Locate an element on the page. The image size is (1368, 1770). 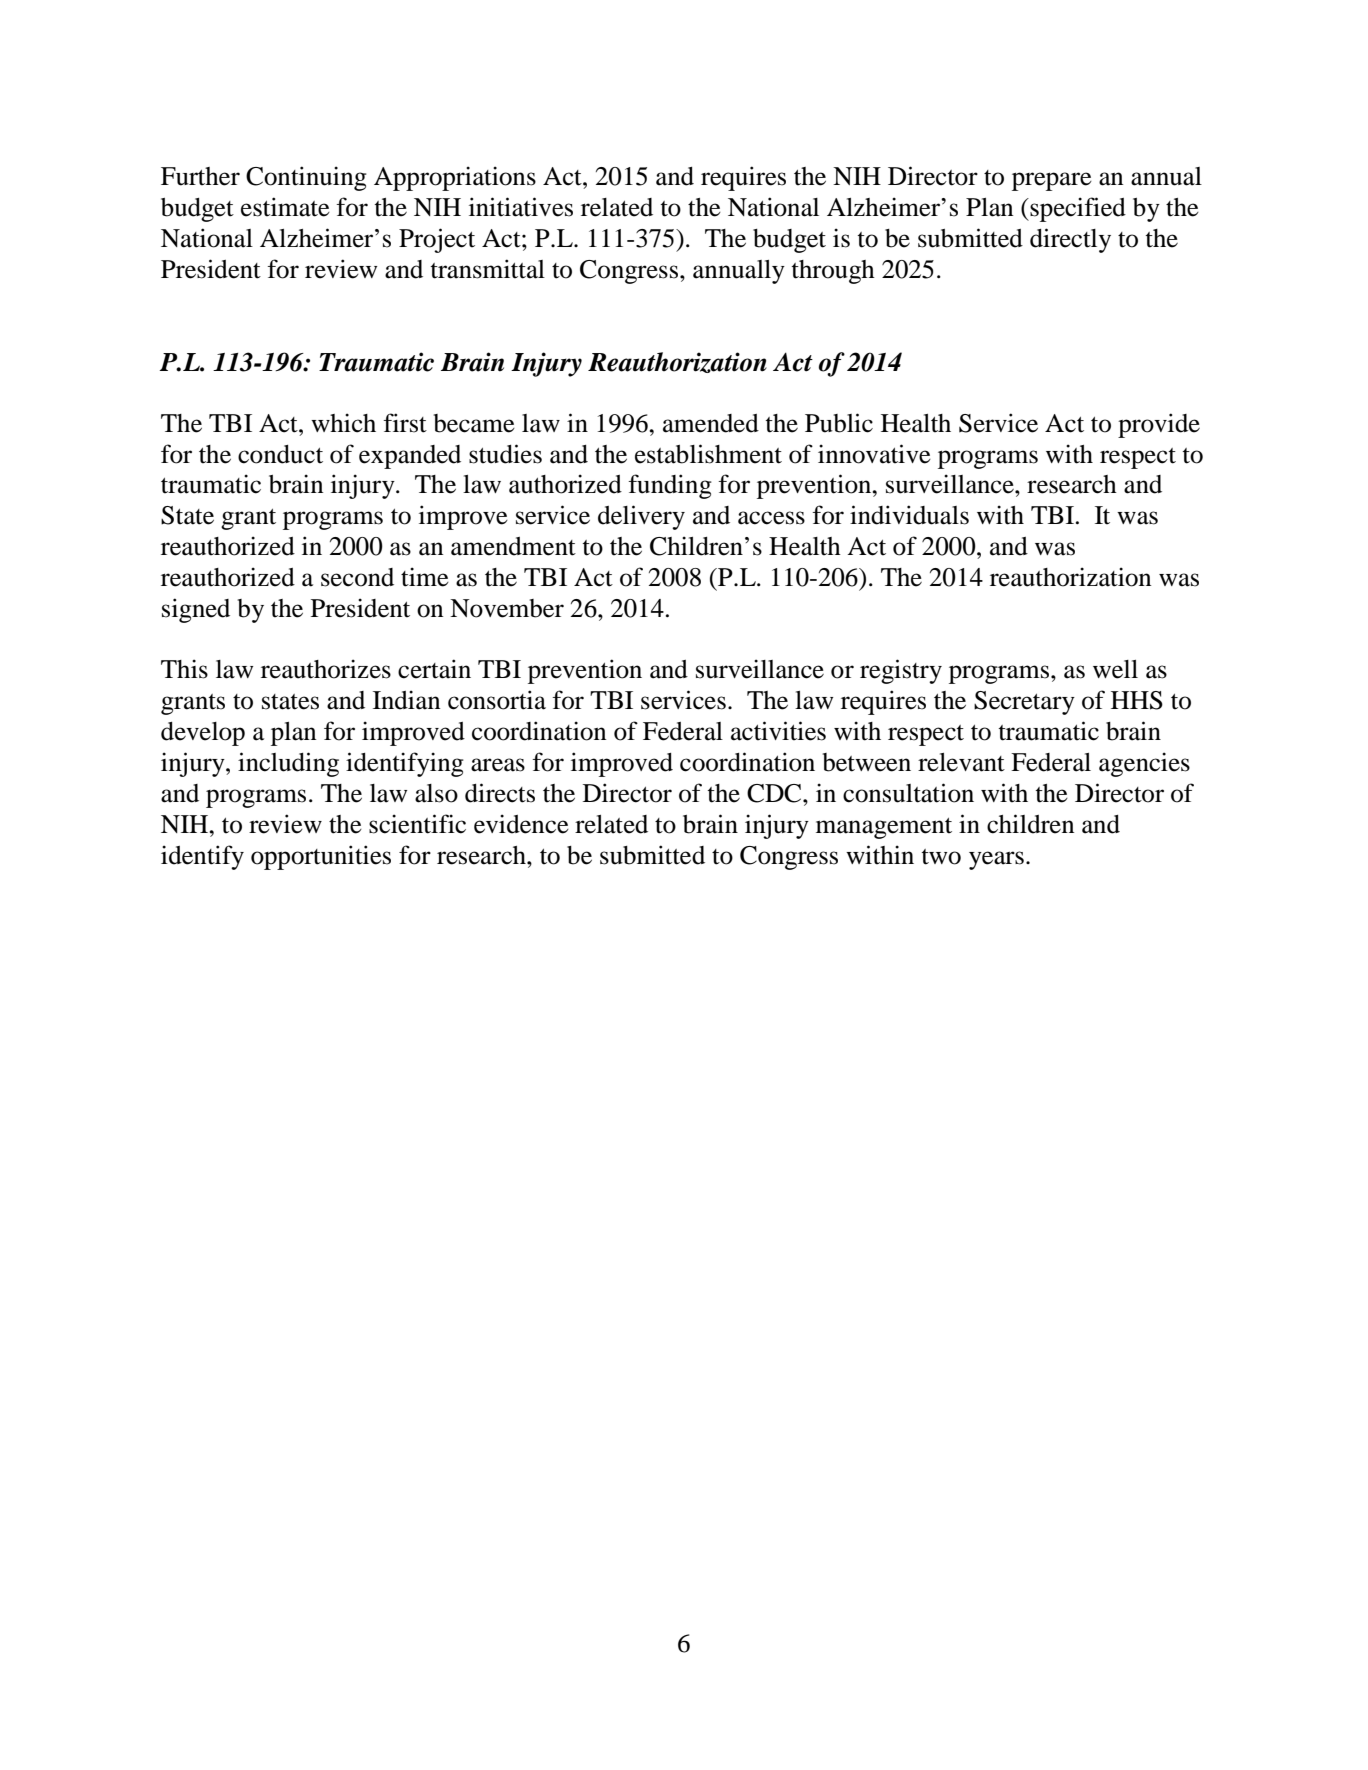
provide is located at coordinates (1159, 425).
